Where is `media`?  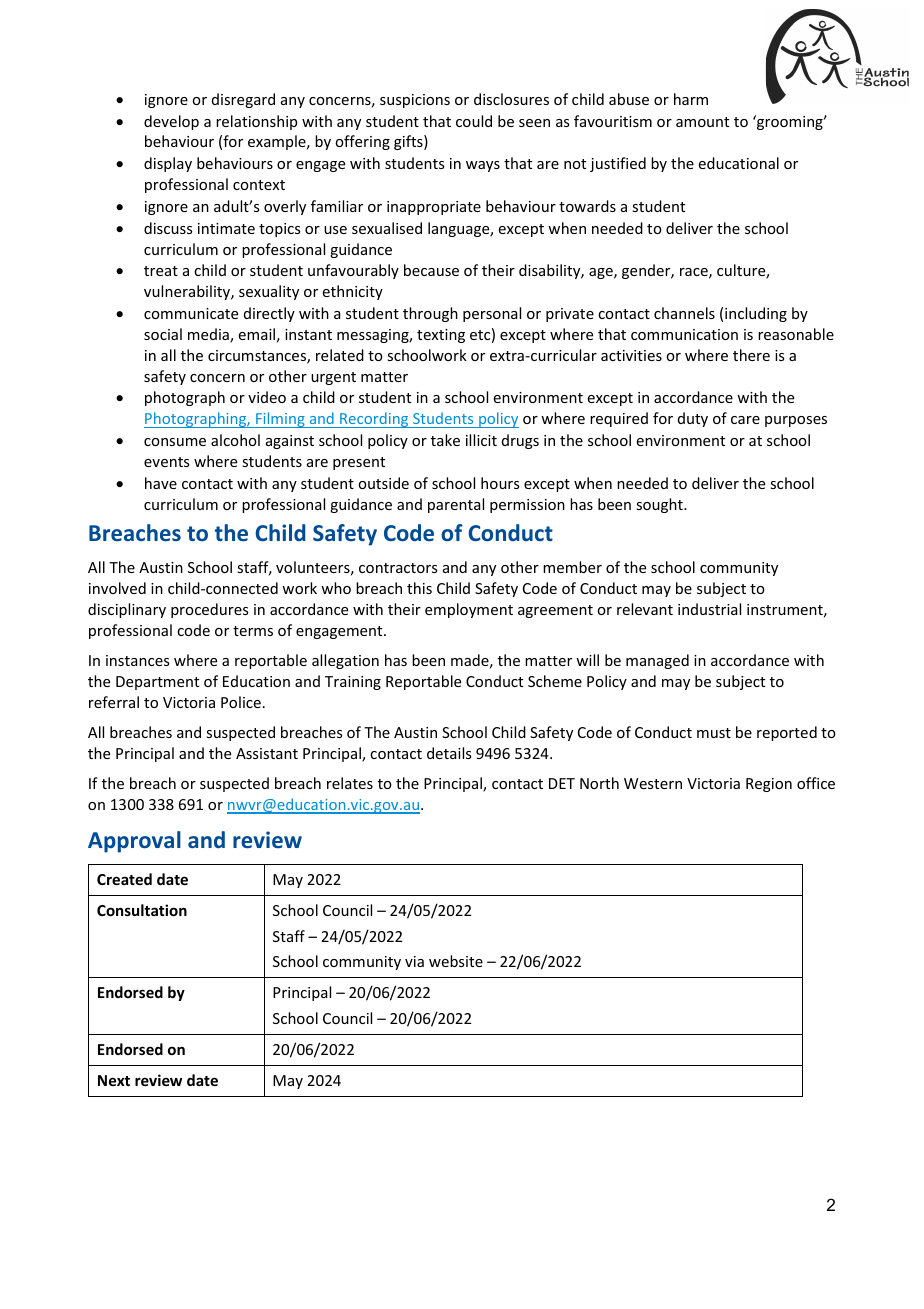
media is located at coordinates (209, 335).
